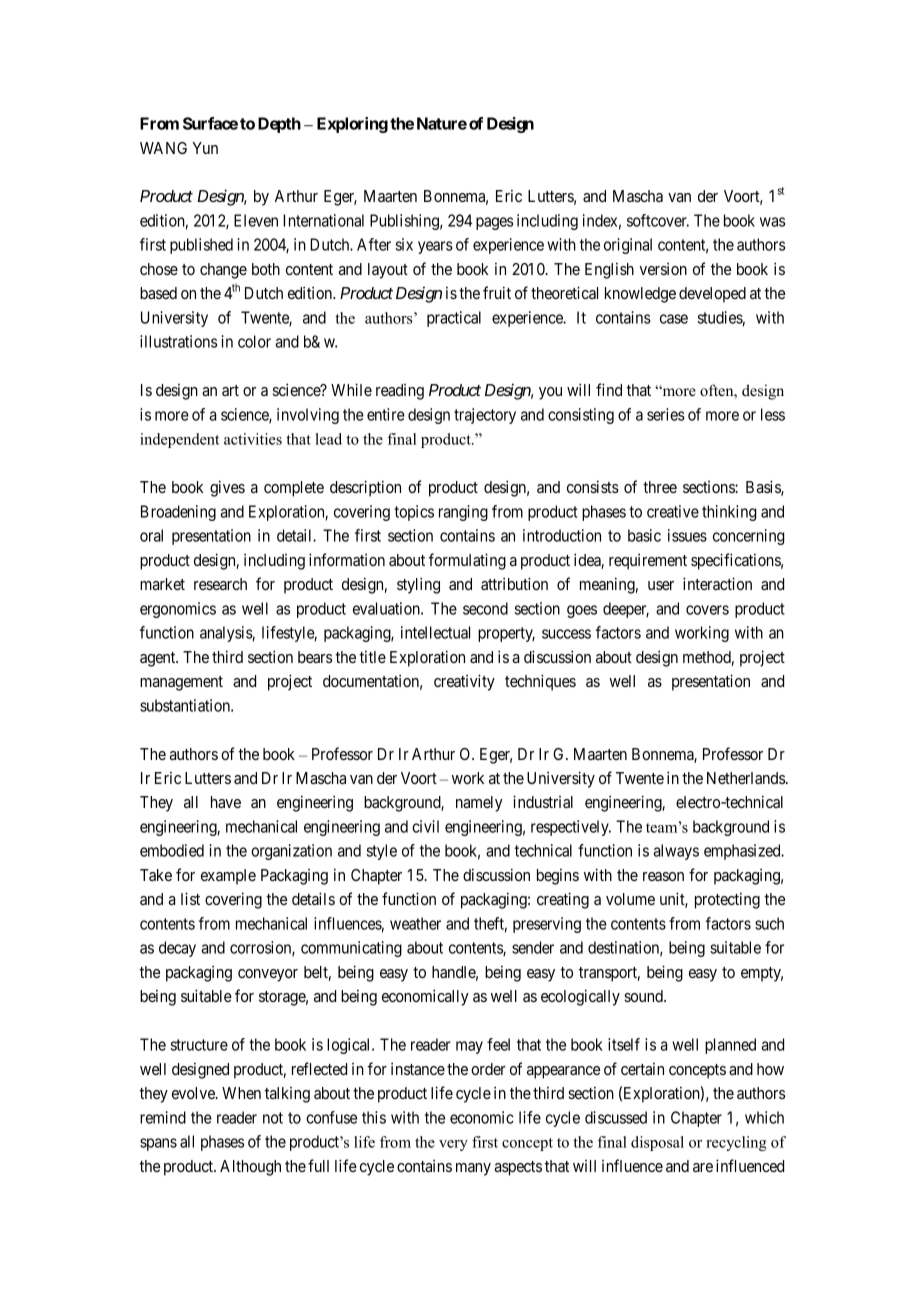  What do you see at coordinates (250, 1168) in the image?
I see `Although` at bounding box center [250, 1168].
